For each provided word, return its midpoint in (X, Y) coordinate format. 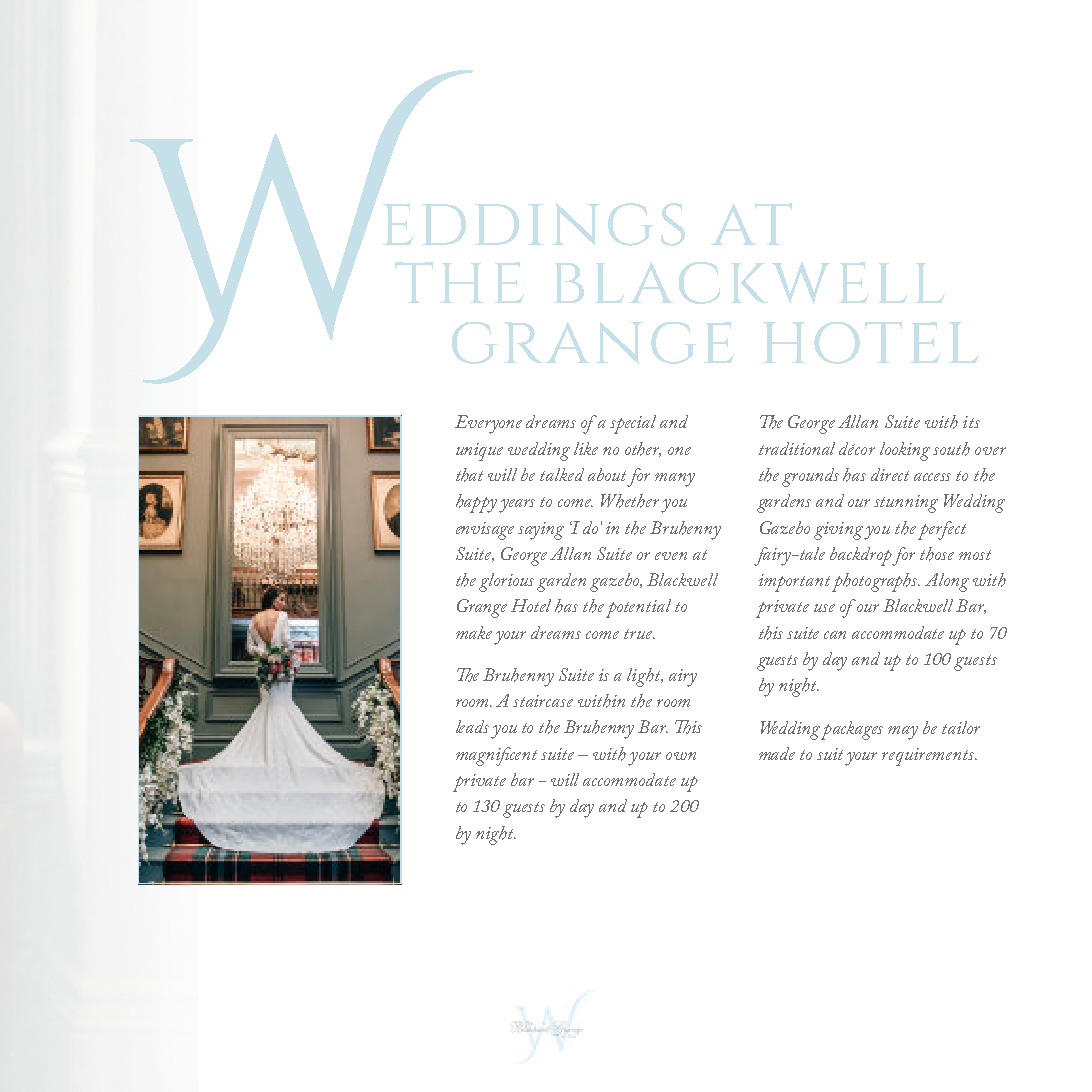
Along (947, 582)
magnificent (496, 756)
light (645, 677)
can (835, 635)
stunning (906, 504)
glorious (506, 582)
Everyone (488, 424)
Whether (630, 501)
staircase (543, 701)
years (517, 506)
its (971, 422)
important (794, 583)
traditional (797, 448)
